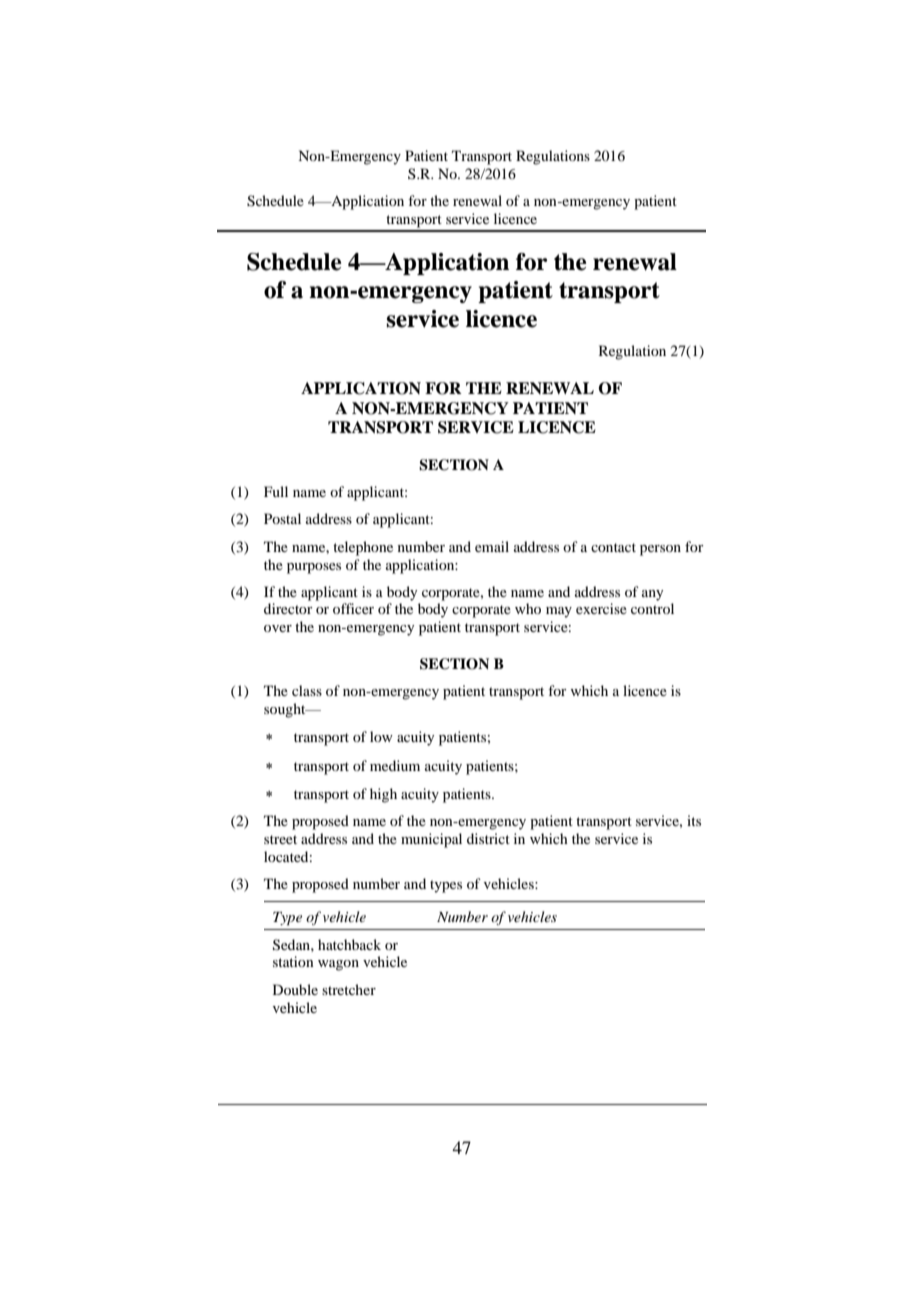  I want to click on its, so click(694, 820).
